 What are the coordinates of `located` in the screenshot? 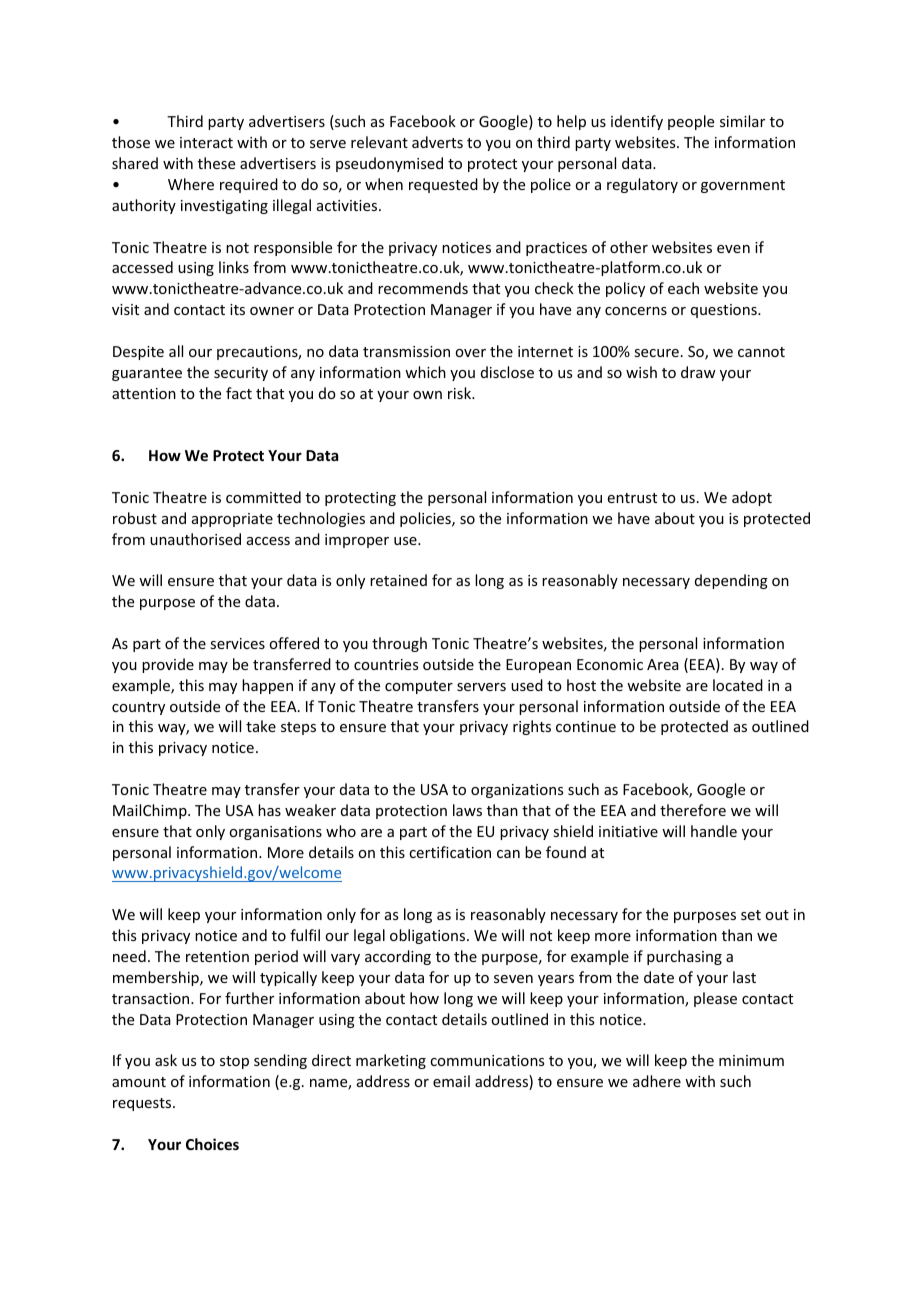 It's located at (738, 685).
